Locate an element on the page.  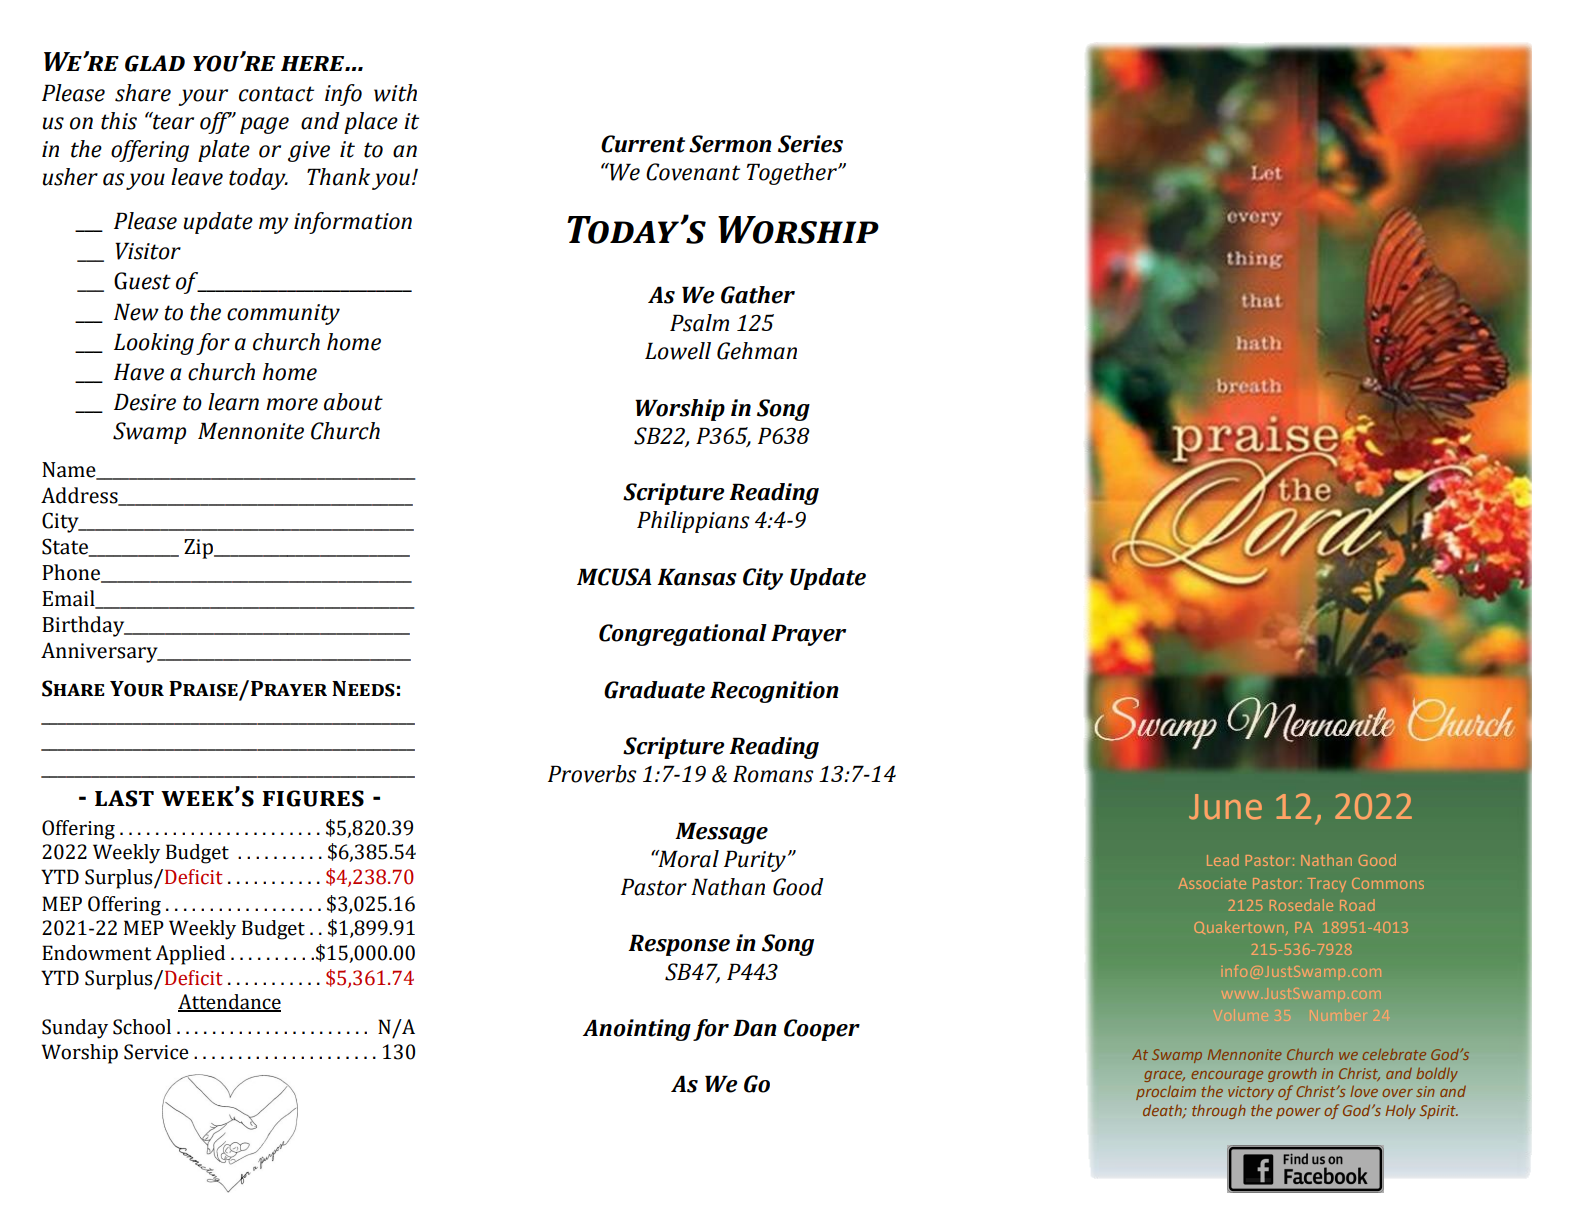
Service is located at coordinates (156, 1052).
